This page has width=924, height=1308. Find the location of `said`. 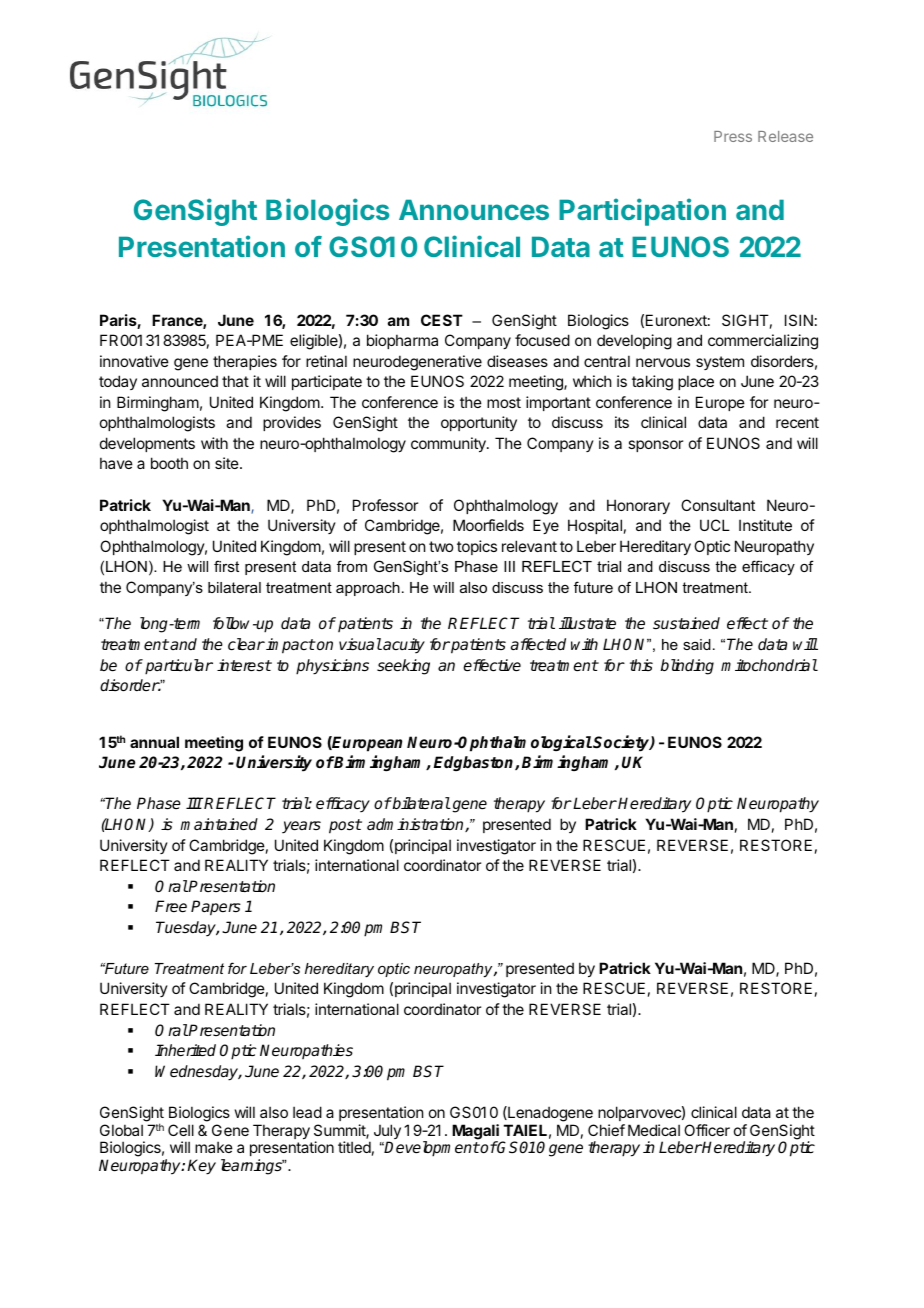

said is located at coordinates (697, 644).
